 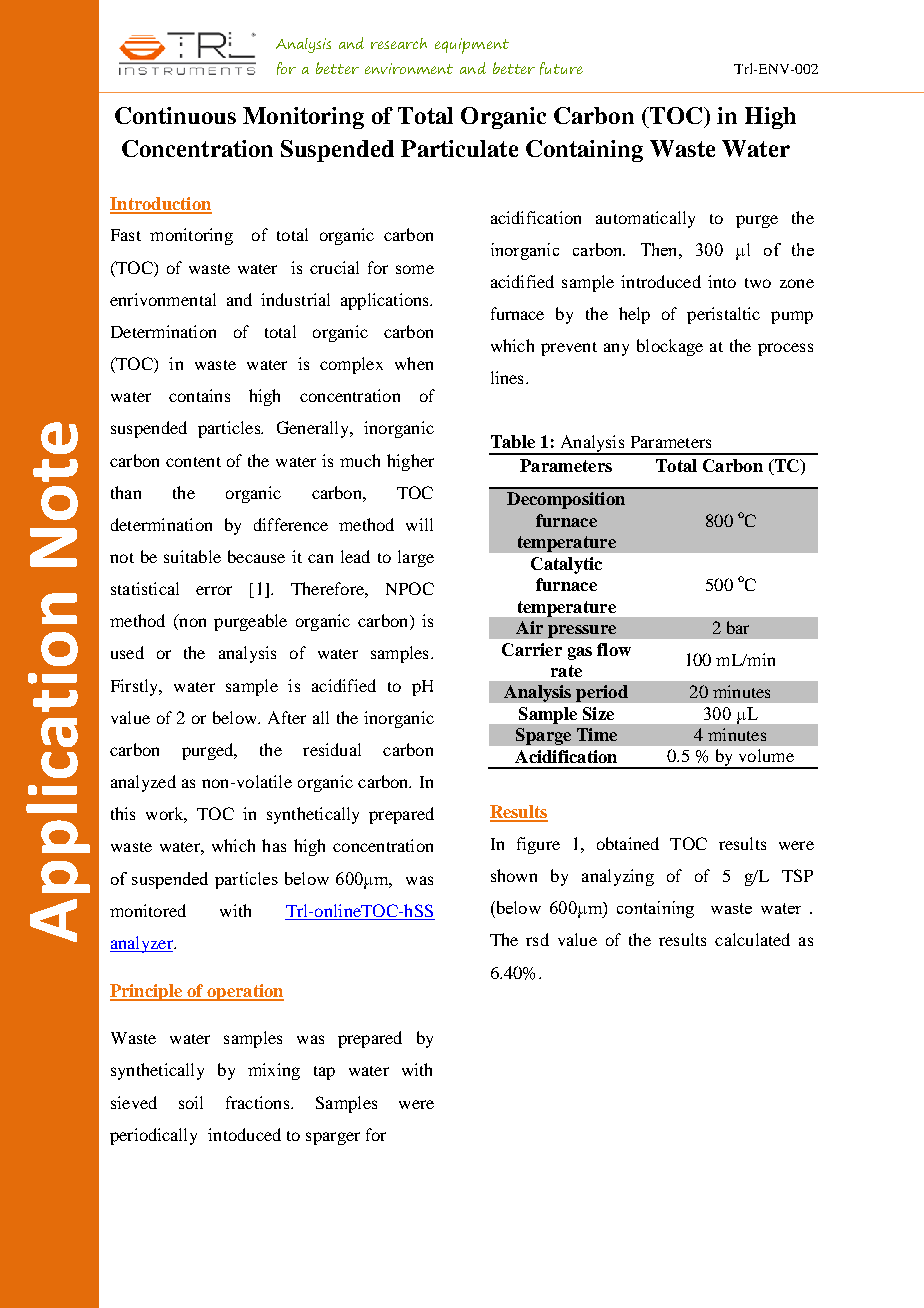 What do you see at coordinates (738, 627) in the screenshot?
I see `bar` at bounding box center [738, 627].
